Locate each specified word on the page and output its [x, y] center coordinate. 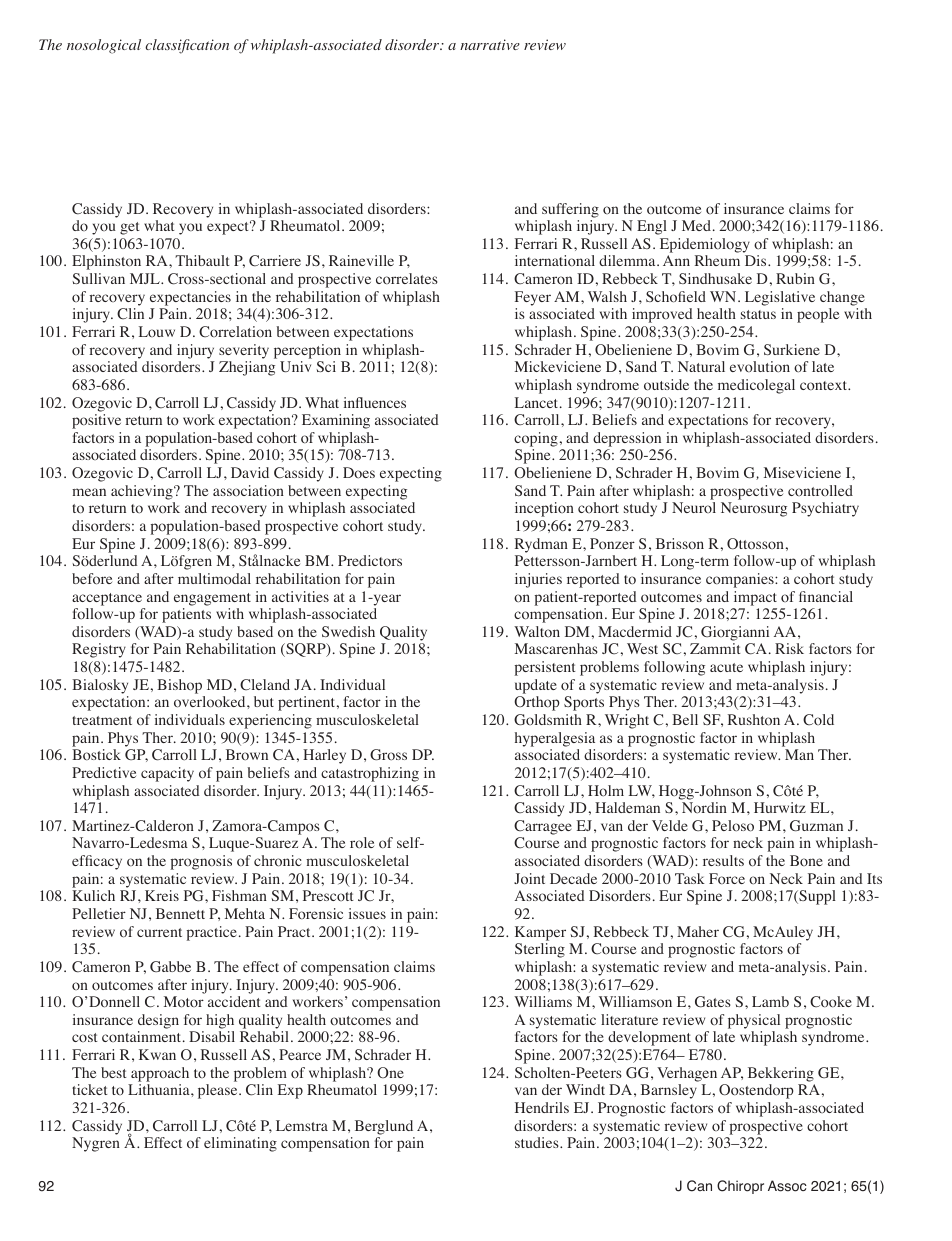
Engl [652, 227]
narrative [490, 44]
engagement [212, 599]
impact [755, 598]
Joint [529, 879]
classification [187, 46]
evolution [760, 367]
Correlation [235, 332]
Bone [806, 860]
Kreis [162, 895]
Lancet [538, 402]
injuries [538, 580]
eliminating [240, 1144]
